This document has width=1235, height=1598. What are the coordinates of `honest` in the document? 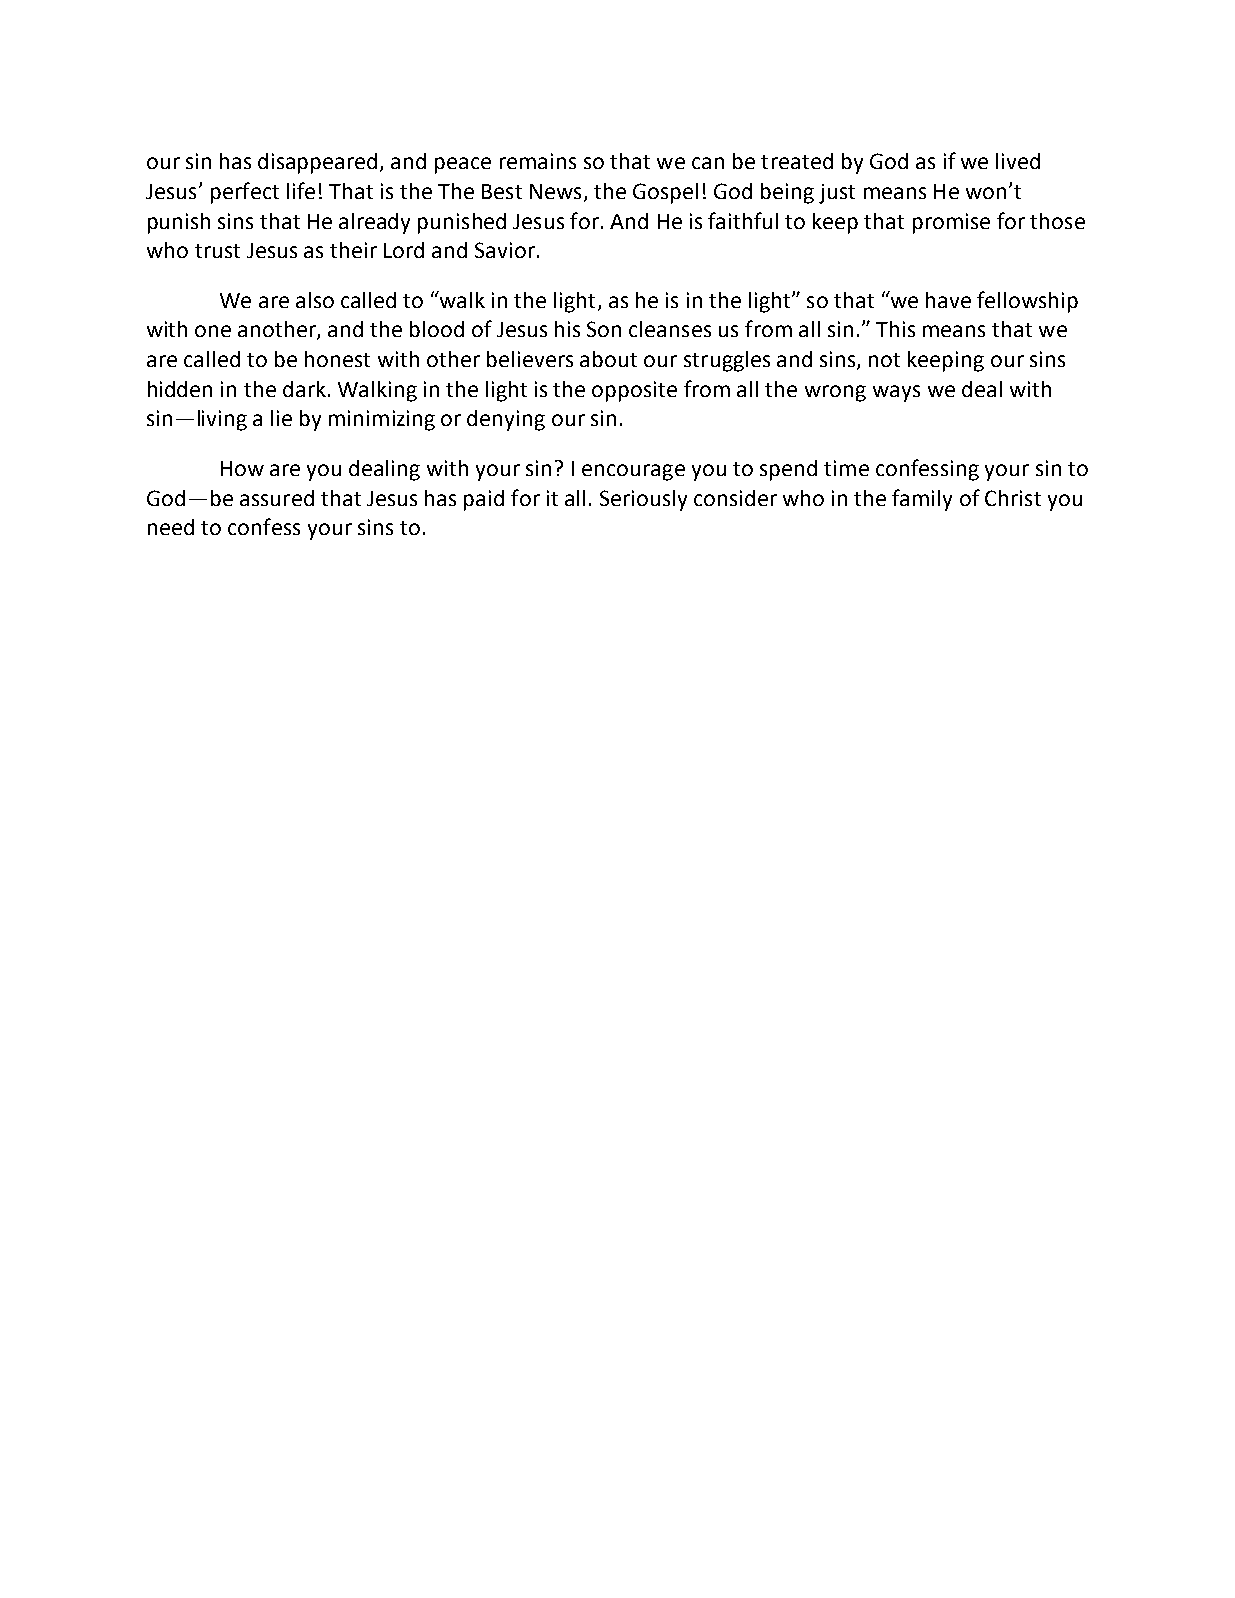 It's located at (337, 359).
